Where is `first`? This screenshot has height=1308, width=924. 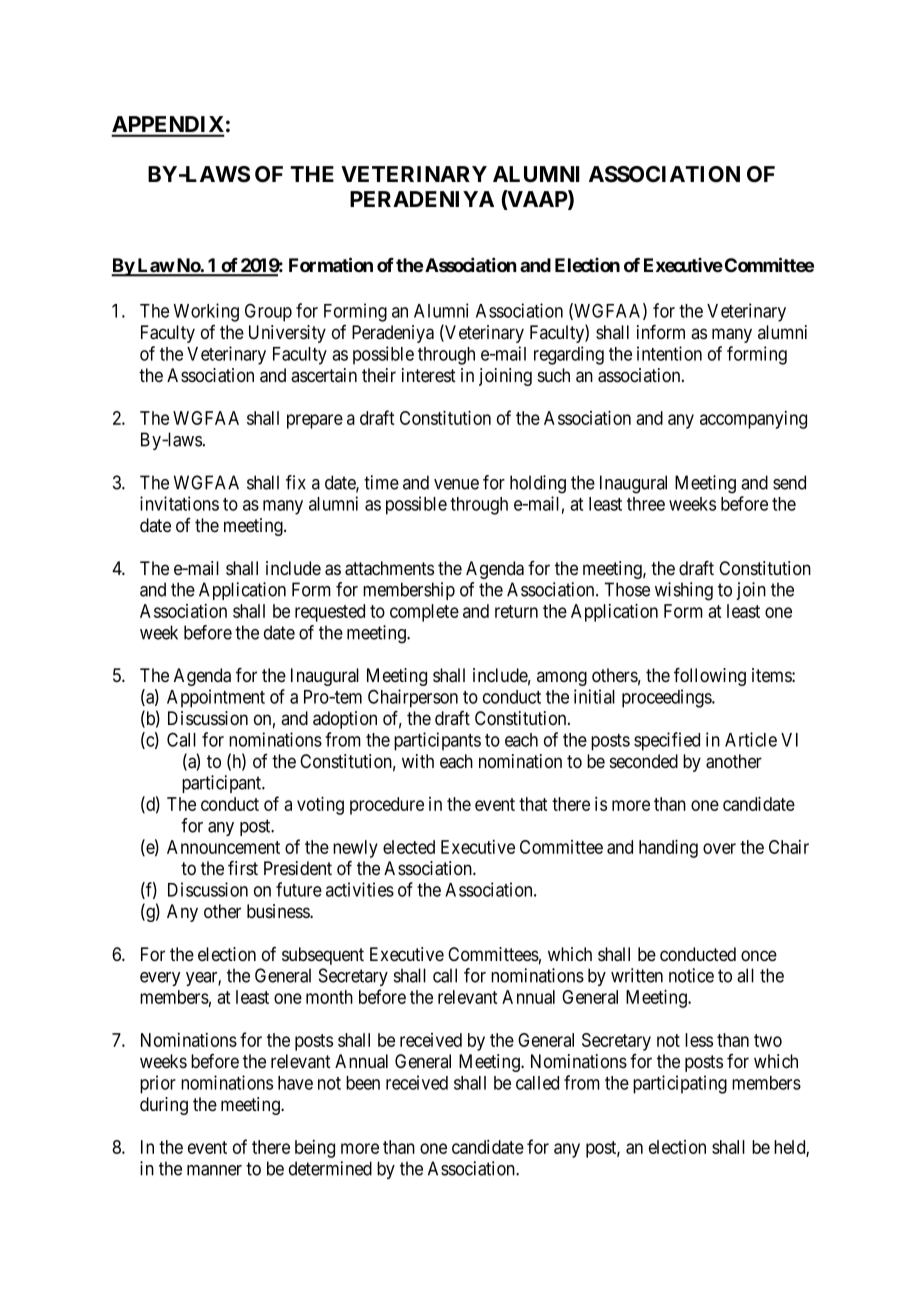
first is located at coordinates (243, 868).
